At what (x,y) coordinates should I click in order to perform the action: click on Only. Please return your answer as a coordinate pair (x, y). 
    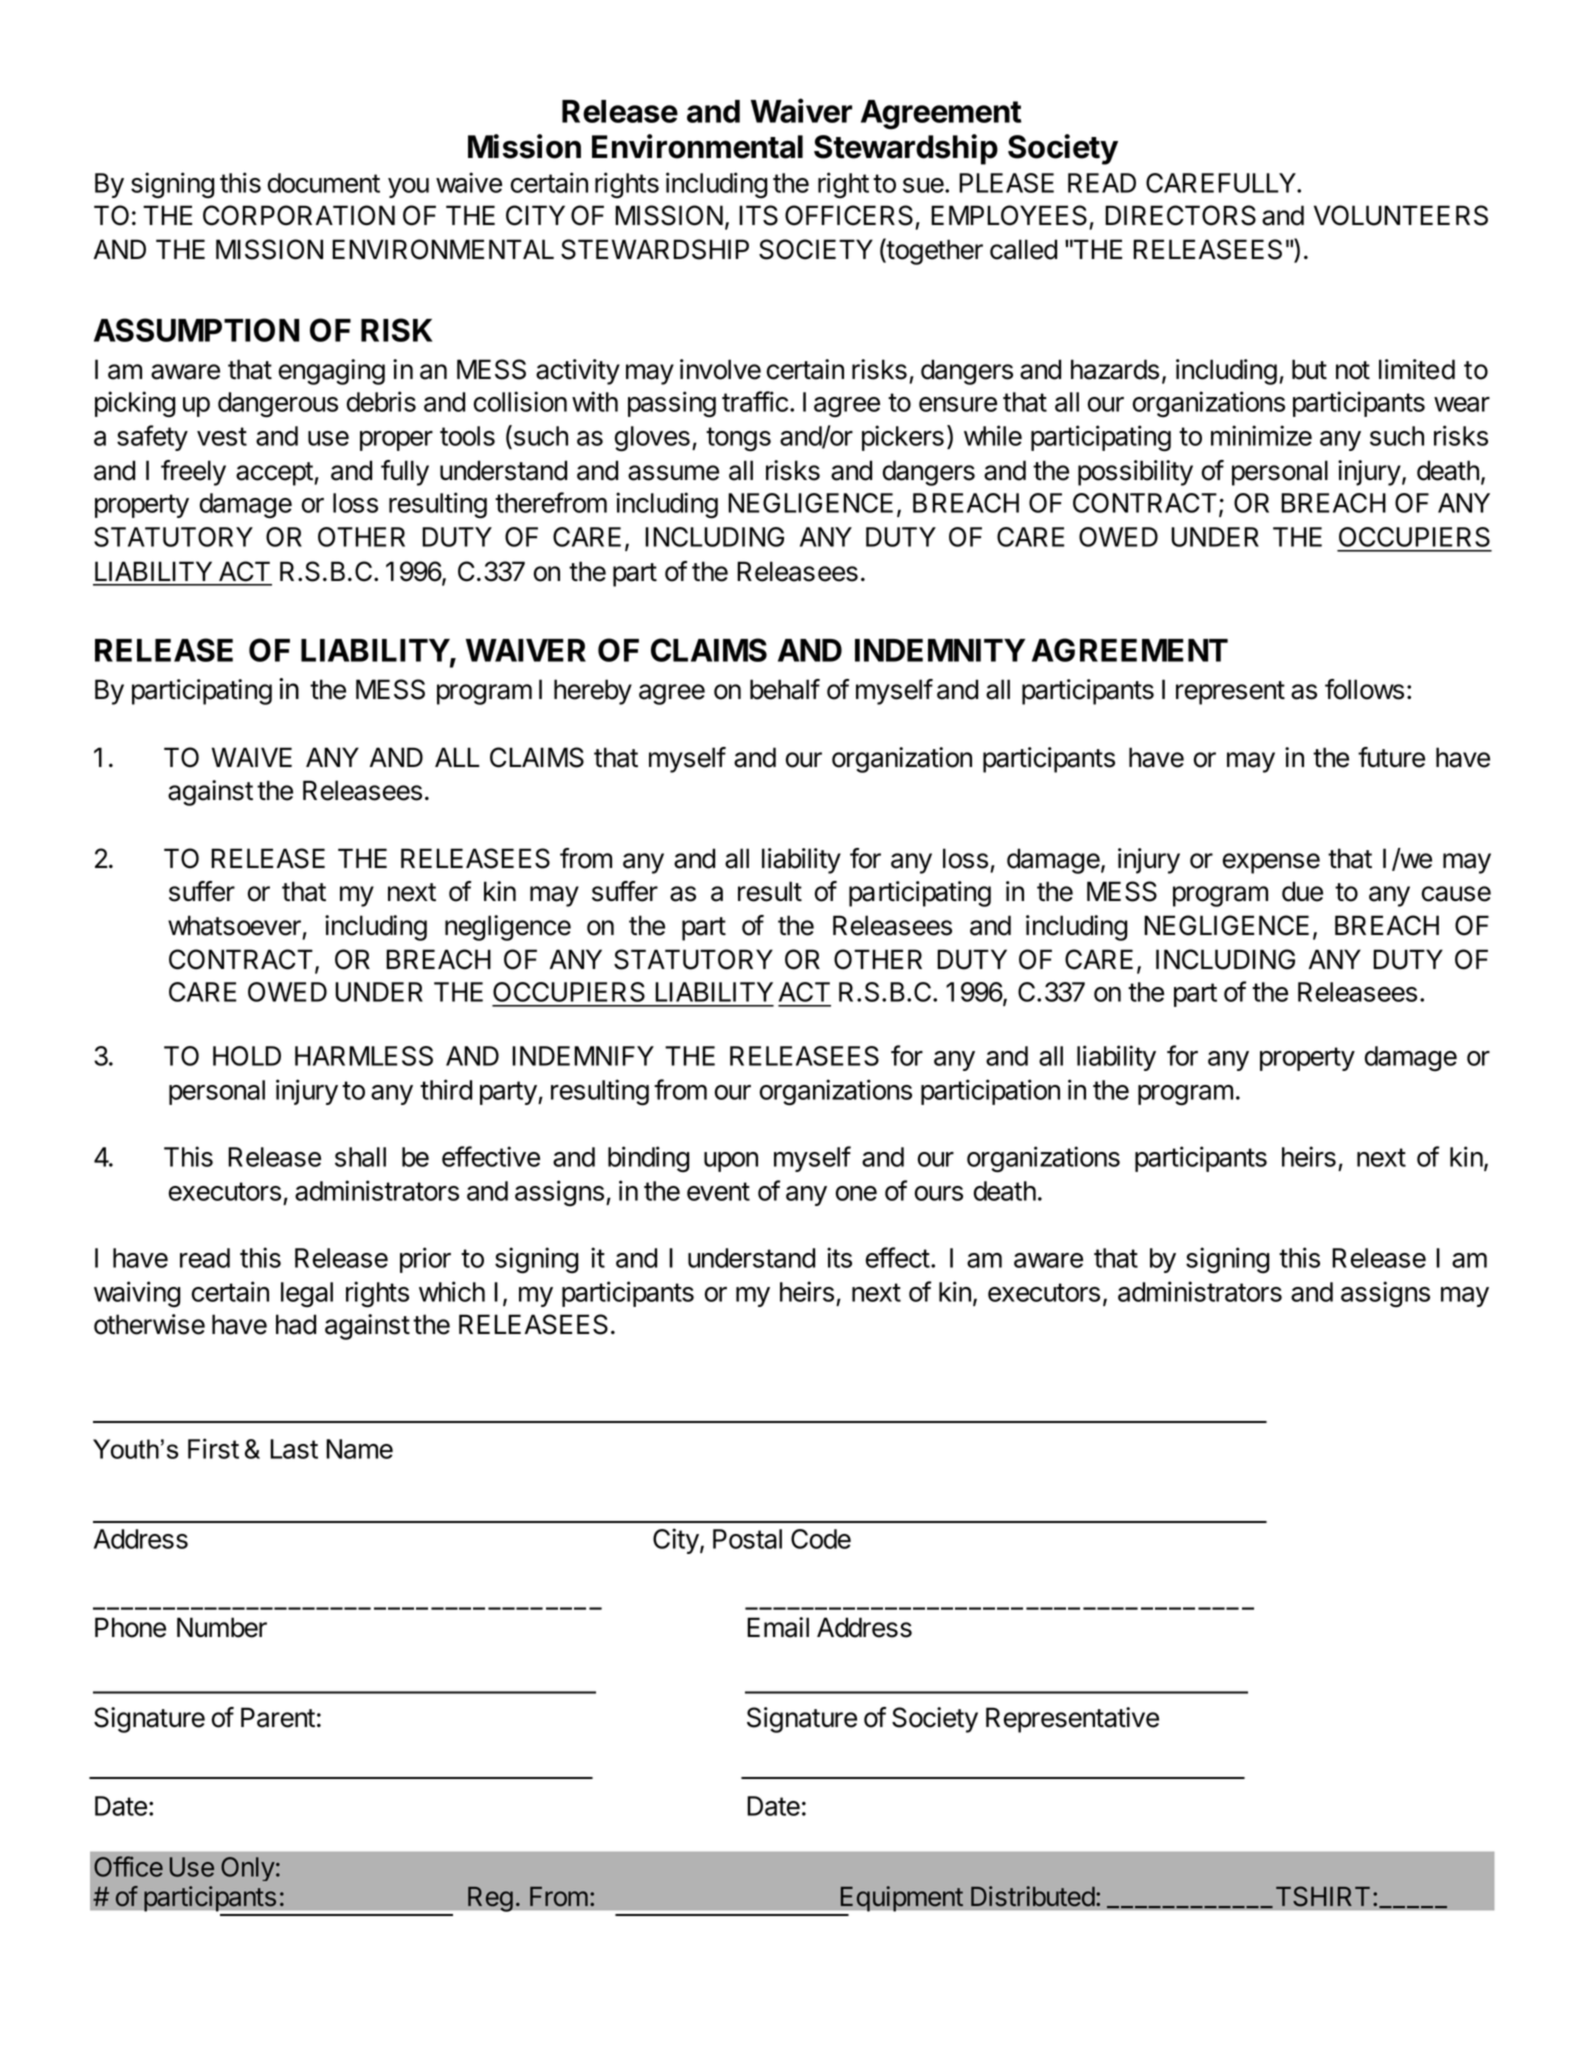
    Looking at the image, I should click on (248, 1869).
